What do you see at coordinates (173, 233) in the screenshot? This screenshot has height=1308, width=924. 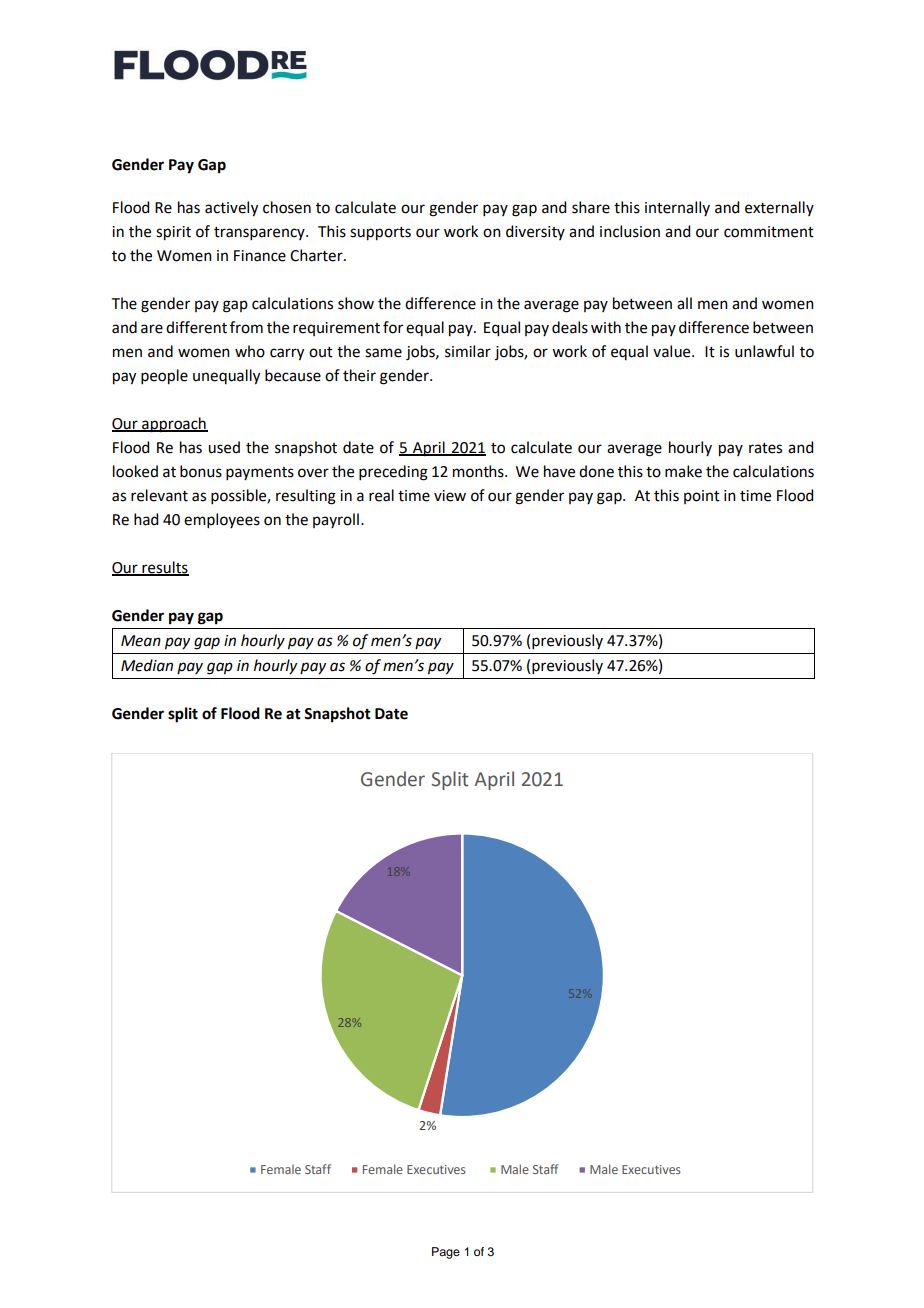 I see `spirit` at bounding box center [173, 233].
